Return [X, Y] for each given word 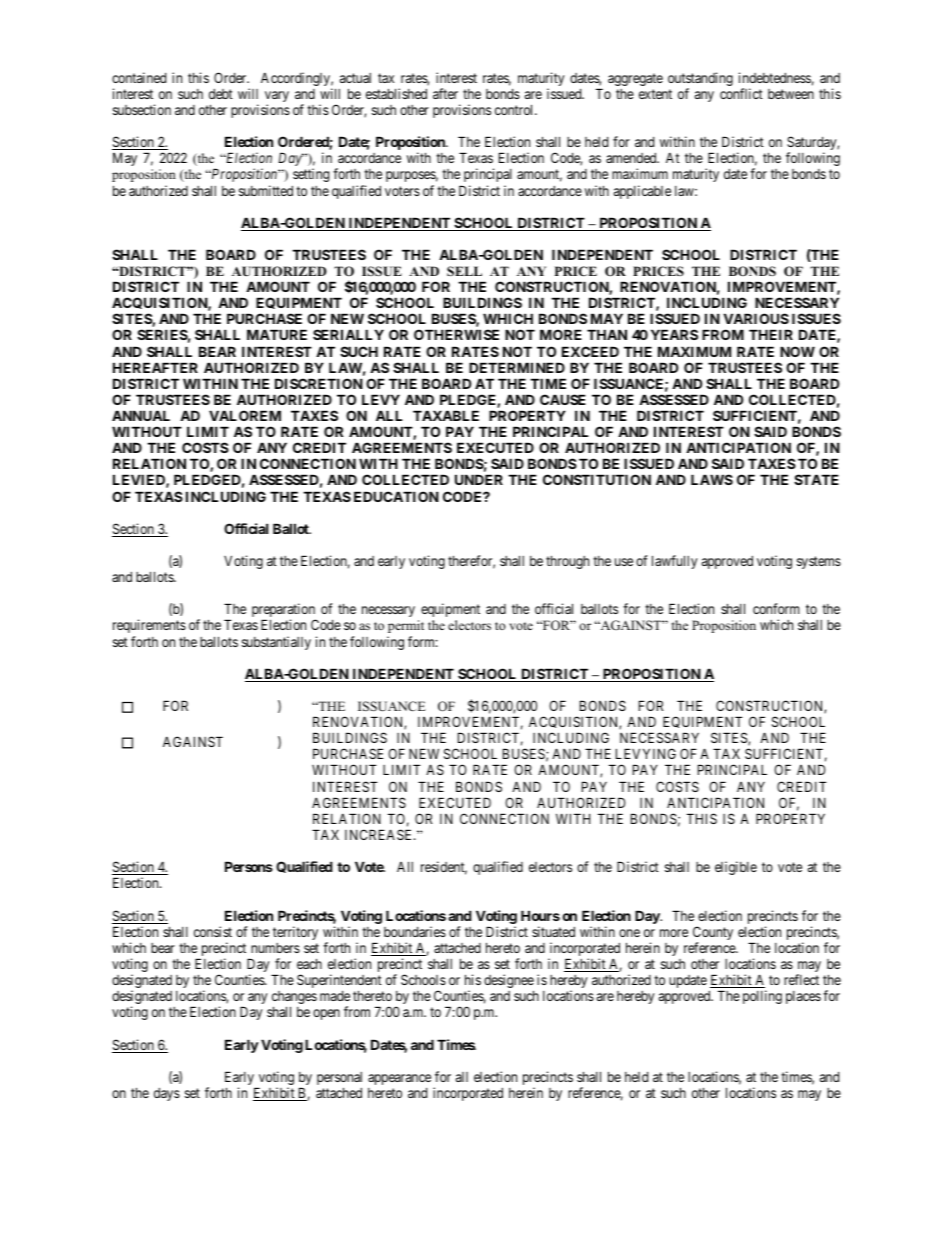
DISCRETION [319, 383]
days [167, 1094]
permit [406, 626]
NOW [797, 351]
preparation [284, 611]
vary [277, 98]
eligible [736, 868]
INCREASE [380, 834]
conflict [741, 93]
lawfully [674, 562]
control [515, 109]
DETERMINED [517, 367]
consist [213, 931]
